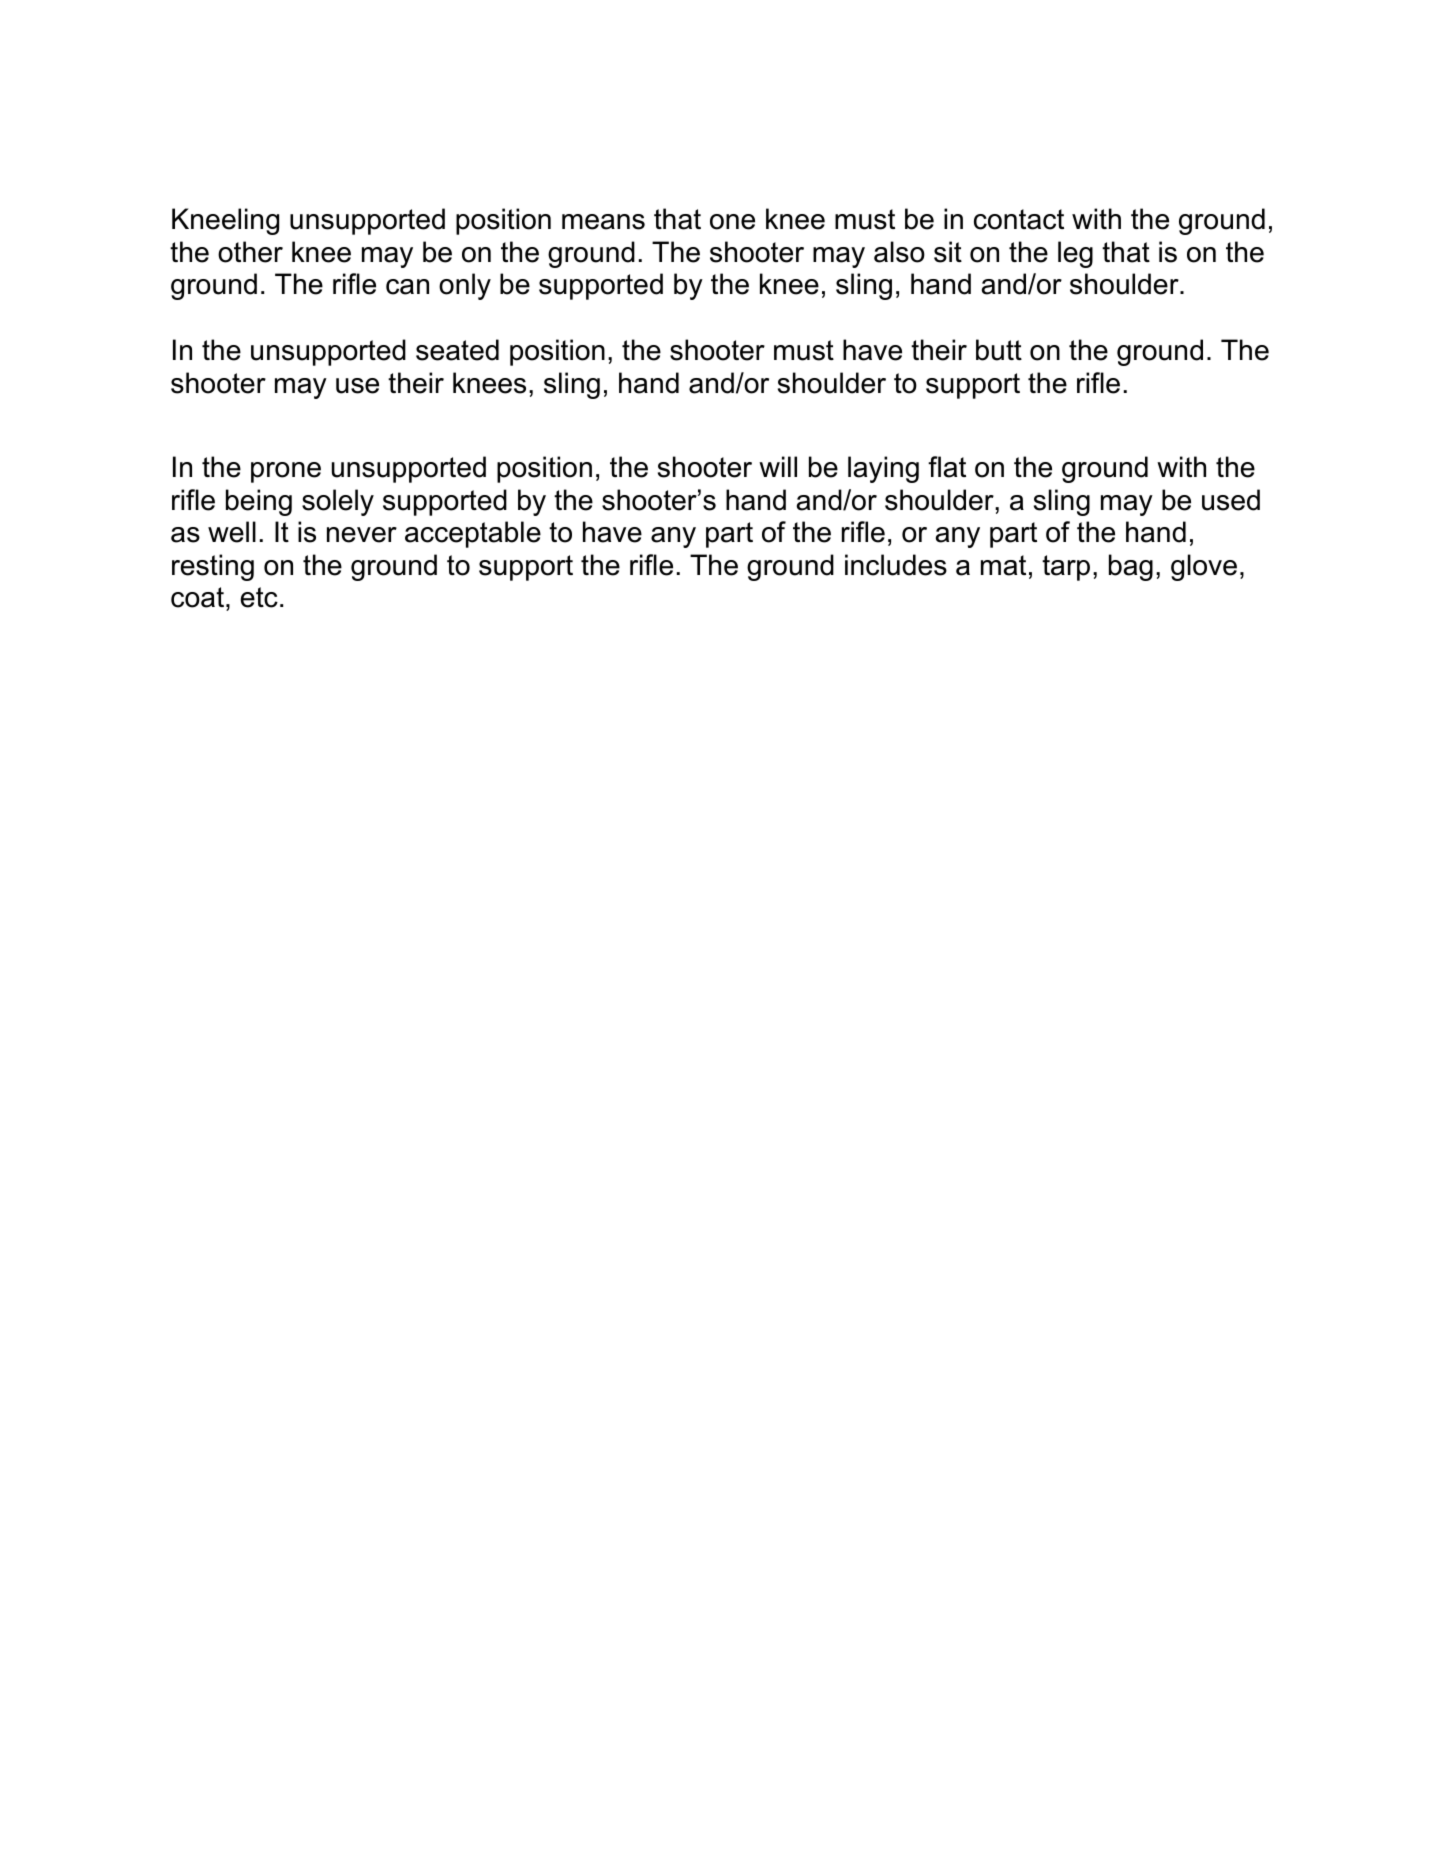  Describe the element at coordinates (259, 597) in the document. I see `etc` at that location.
